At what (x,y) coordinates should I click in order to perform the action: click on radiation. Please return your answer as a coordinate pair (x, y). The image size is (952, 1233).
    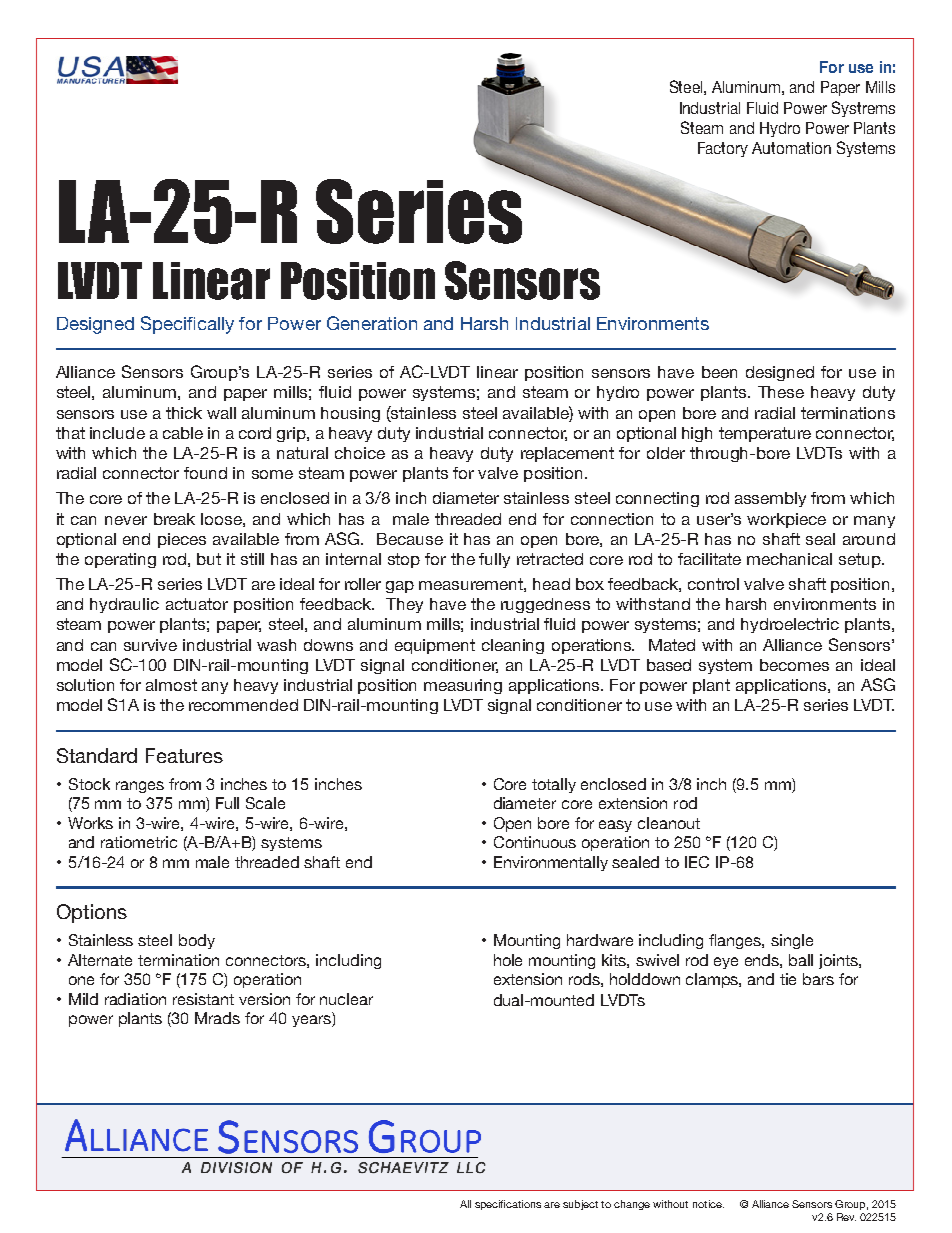
    Looking at the image, I should click on (135, 999).
